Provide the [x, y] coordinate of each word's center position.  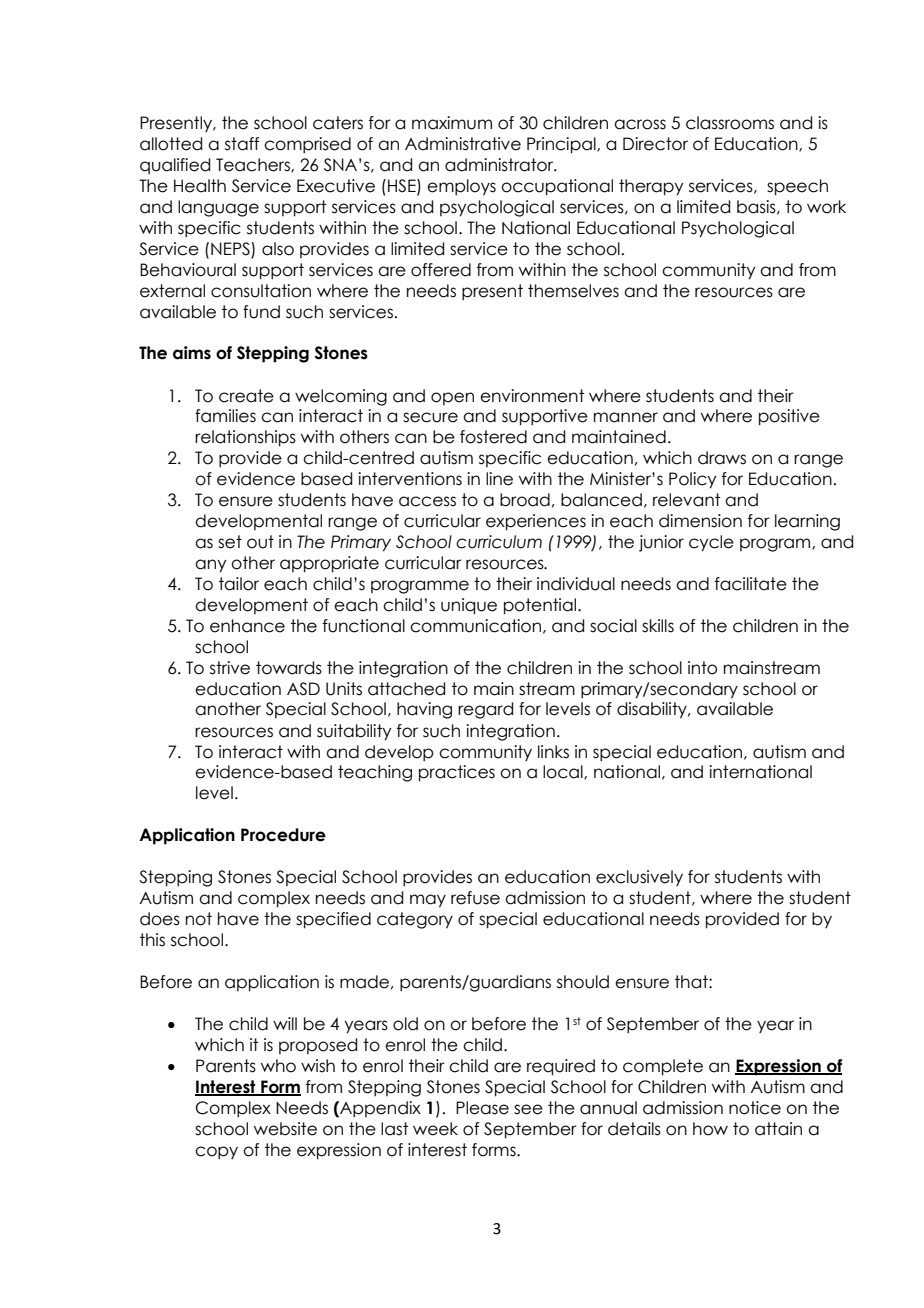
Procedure [283, 835]
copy [216, 1152]
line [499, 479]
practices [457, 773]
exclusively [639, 878]
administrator [500, 165]
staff [242, 144]
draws [722, 458]
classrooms [730, 123]
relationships [245, 438]
